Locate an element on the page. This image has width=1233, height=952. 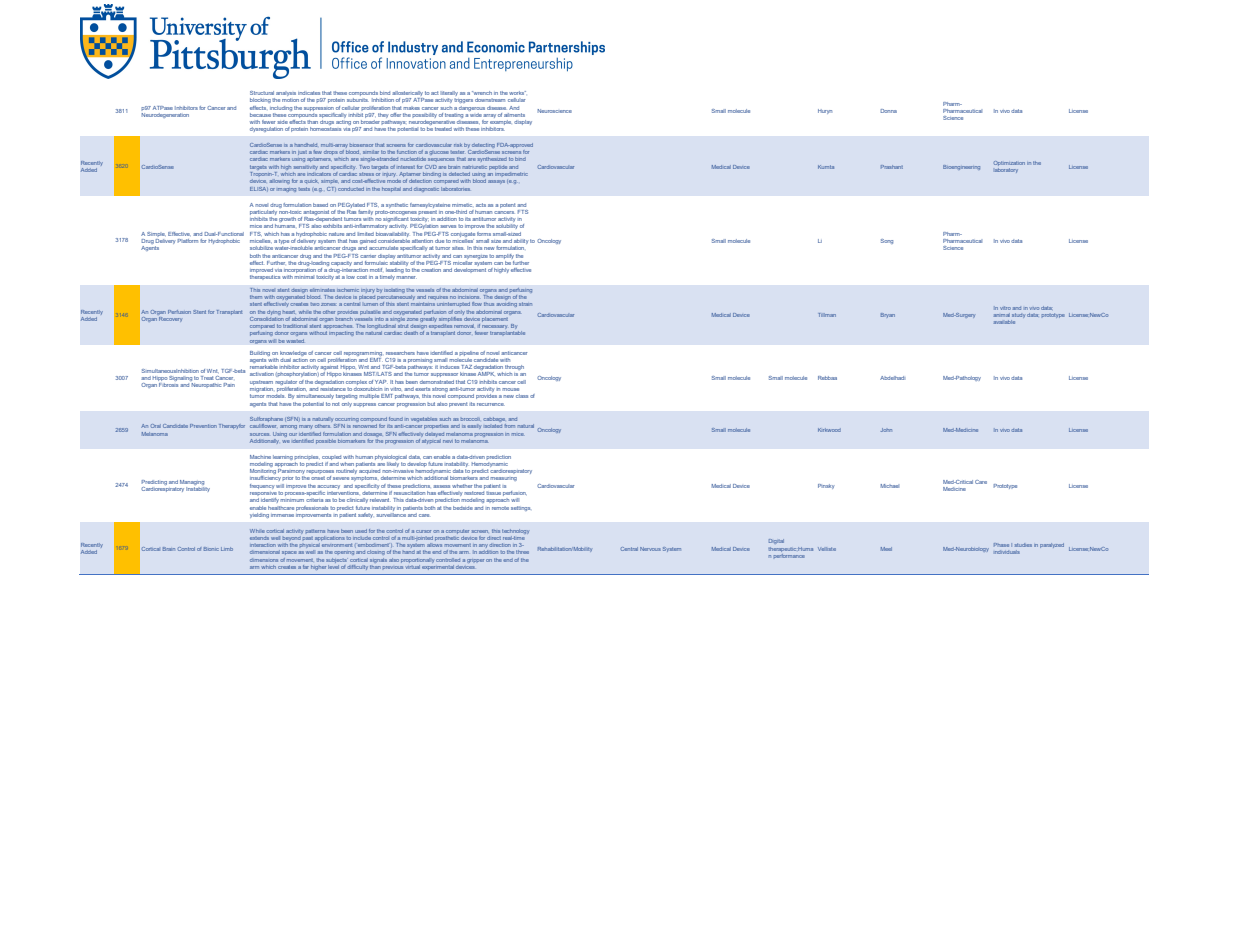
including is located at coordinates (281, 109).
